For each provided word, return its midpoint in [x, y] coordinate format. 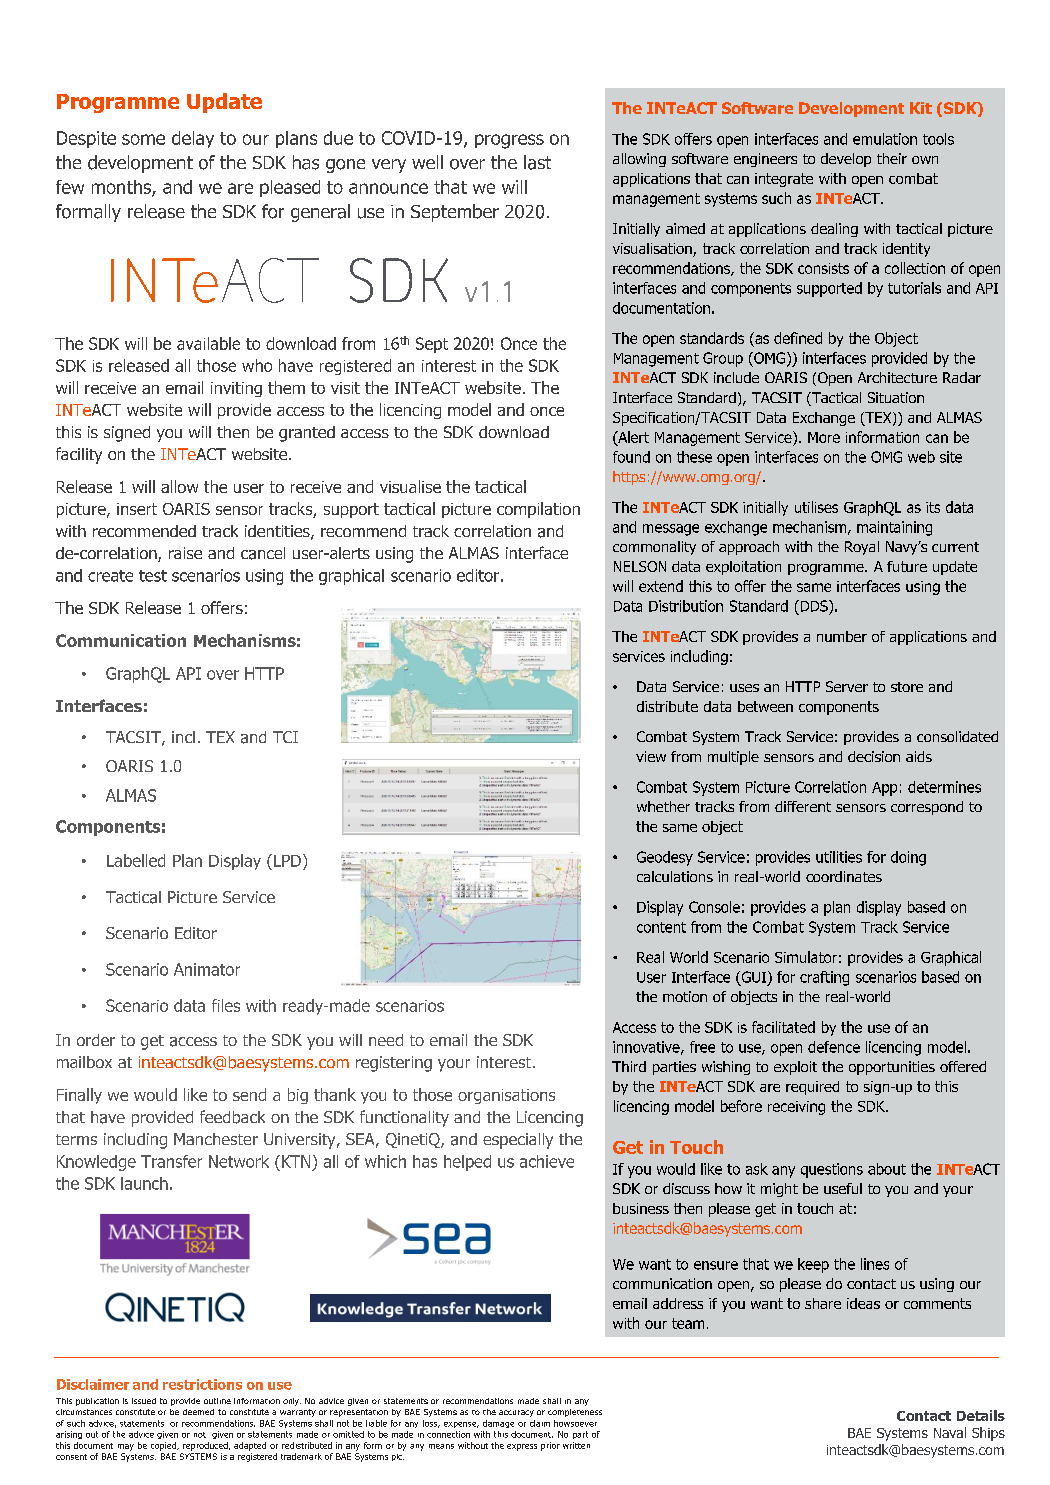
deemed [198, 1412]
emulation [885, 139]
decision [874, 756]
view [651, 756]
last [537, 162]
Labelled [136, 860]
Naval [950, 1432]
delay [193, 139]
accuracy [516, 1413]
